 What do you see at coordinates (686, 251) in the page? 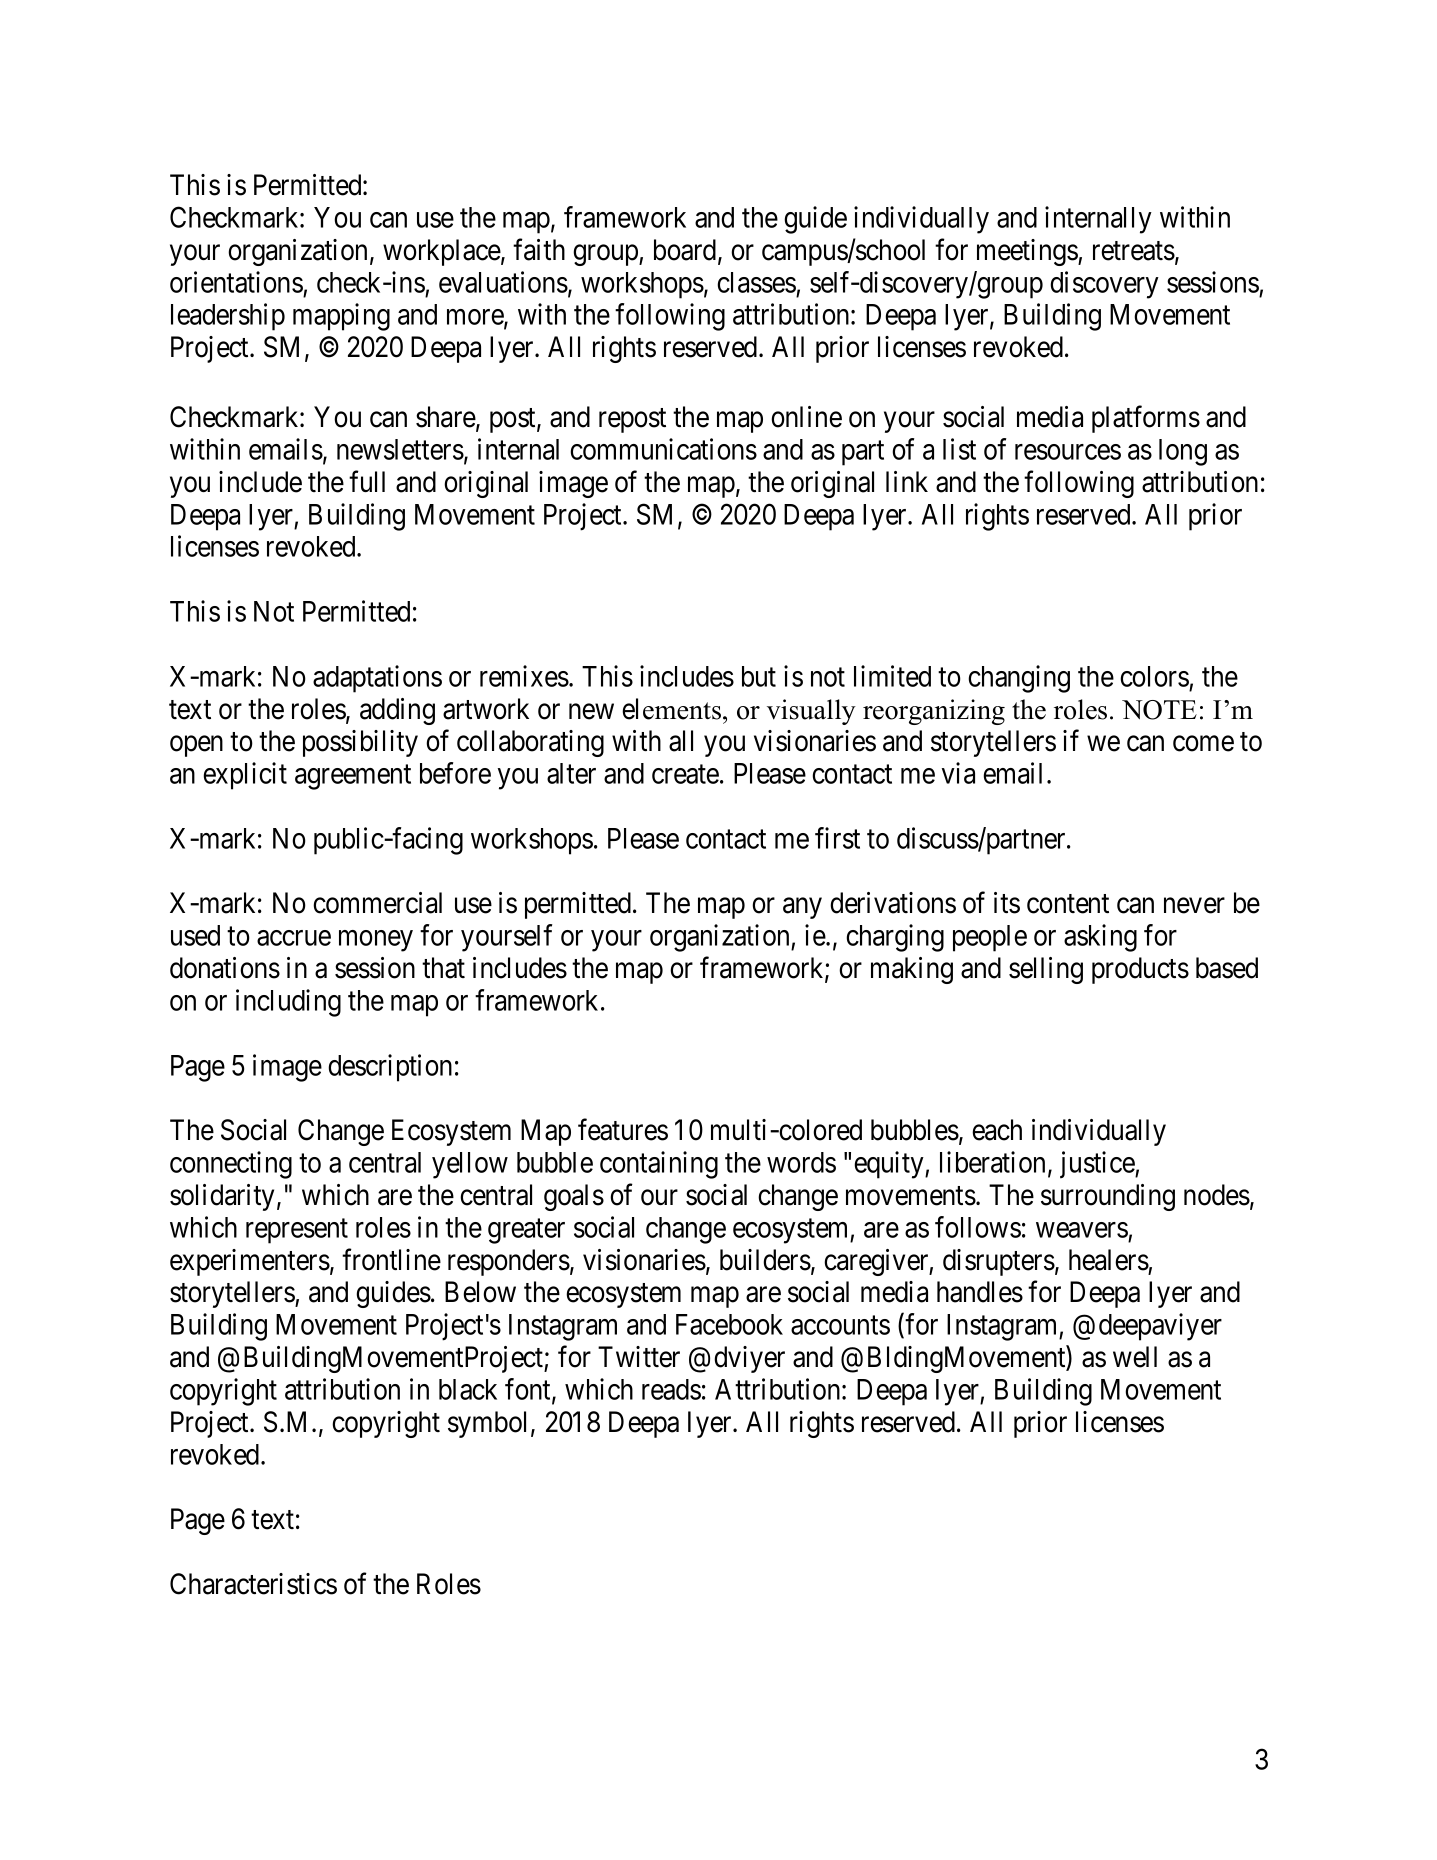
I see `board` at bounding box center [686, 251].
